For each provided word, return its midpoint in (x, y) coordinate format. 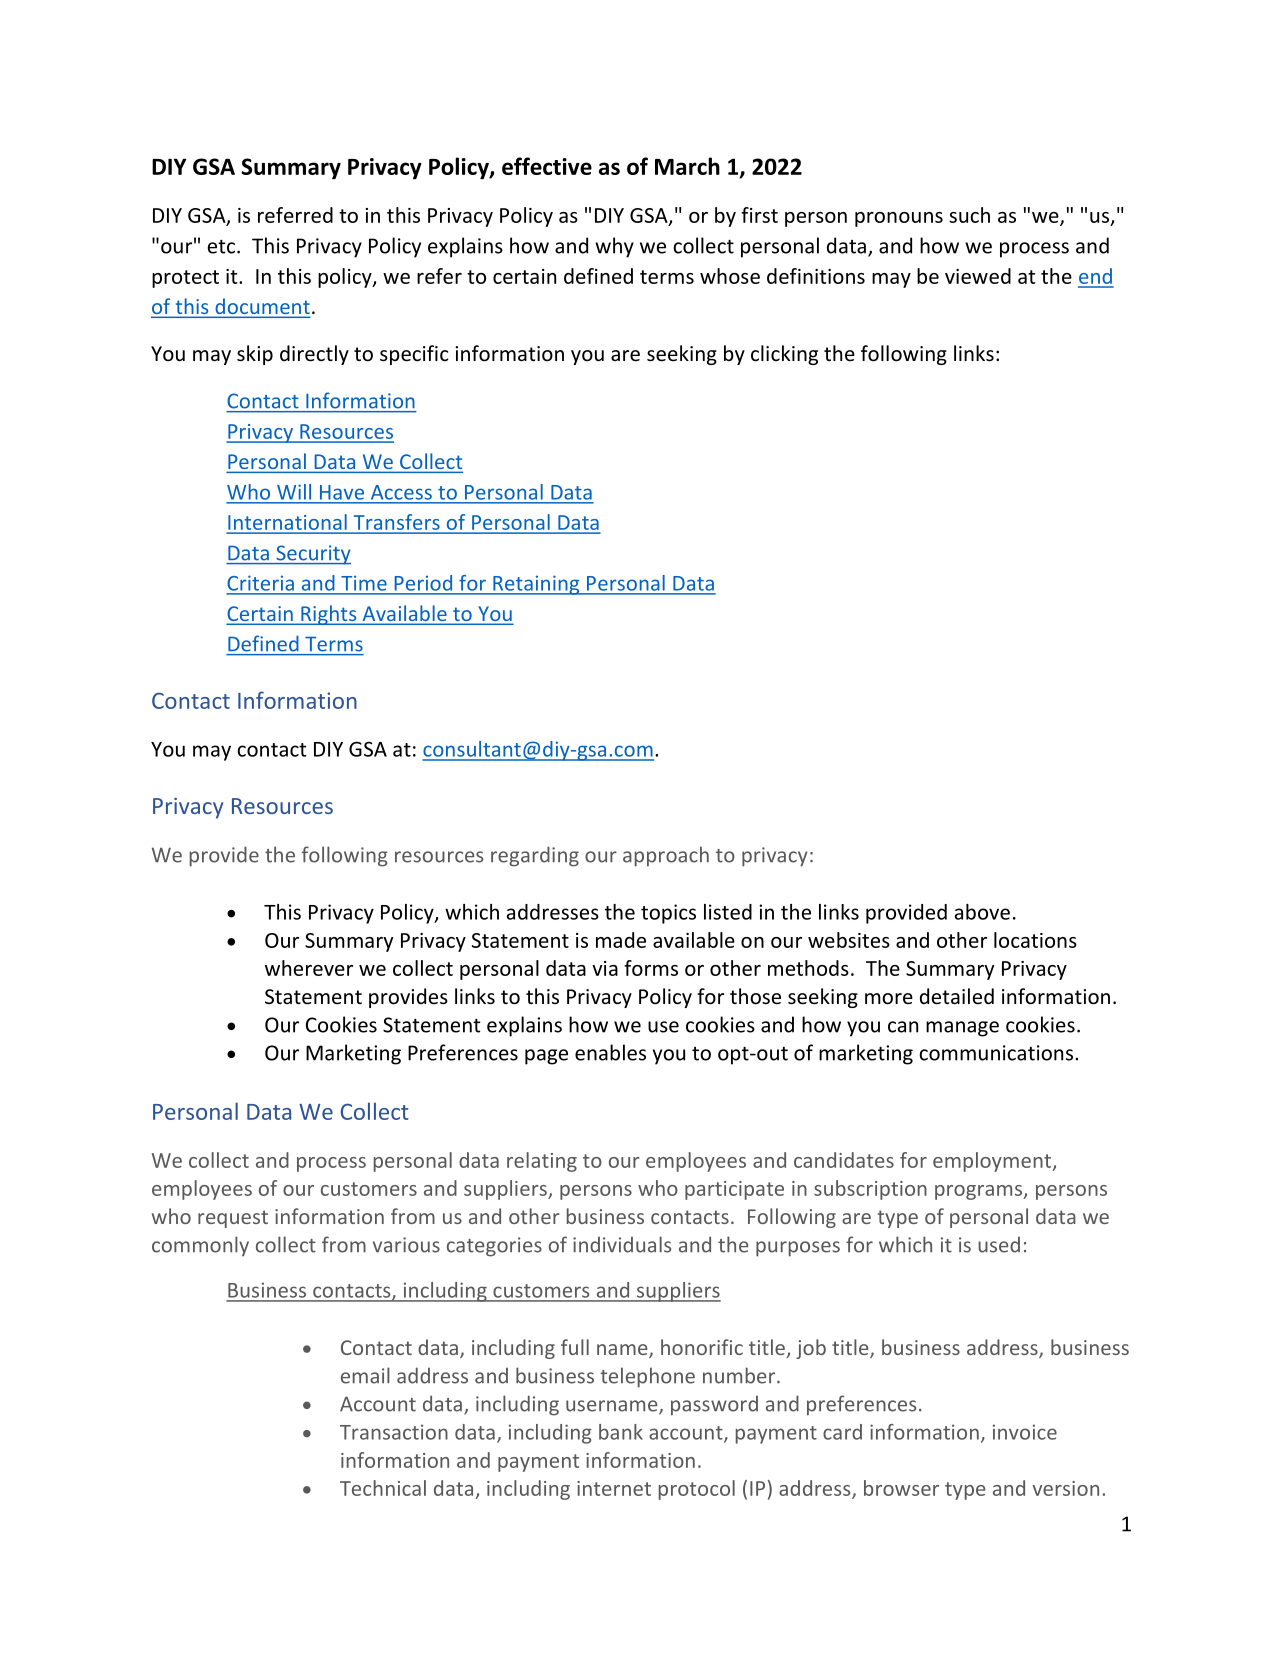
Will (294, 491)
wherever (309, 968)
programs (980, 1192)
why (614, 247)
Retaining (536, 585)
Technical (383, 1488)
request (233, 1219)
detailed (957, 996)
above (982, 912)
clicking (784, 355)
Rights (329, 615)
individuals (622, 1244)
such (969, 215)
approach (666, 856)
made (621, 940)
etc (221, 247)
